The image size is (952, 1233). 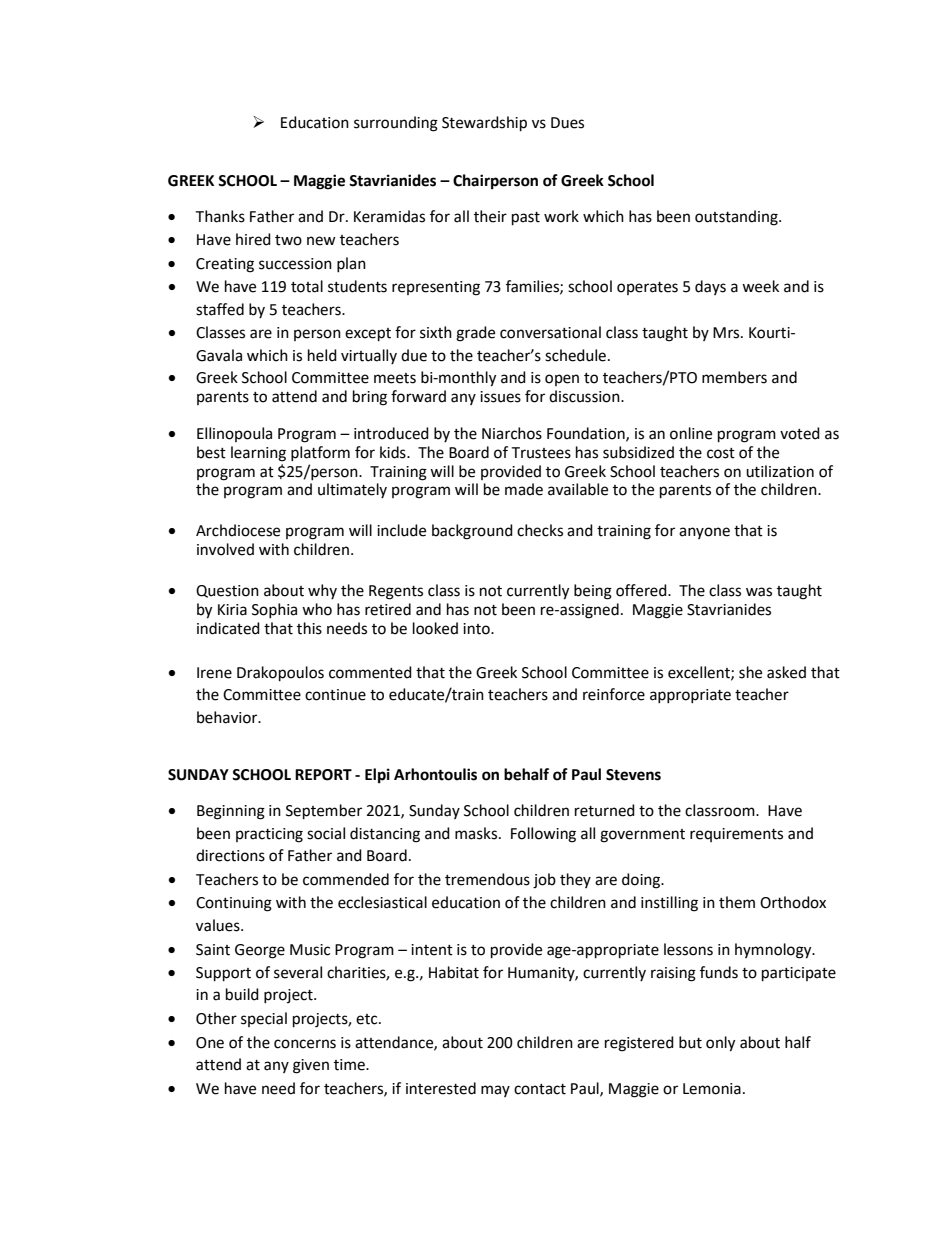 I want to click on given, so click(x=311, y=1066).
